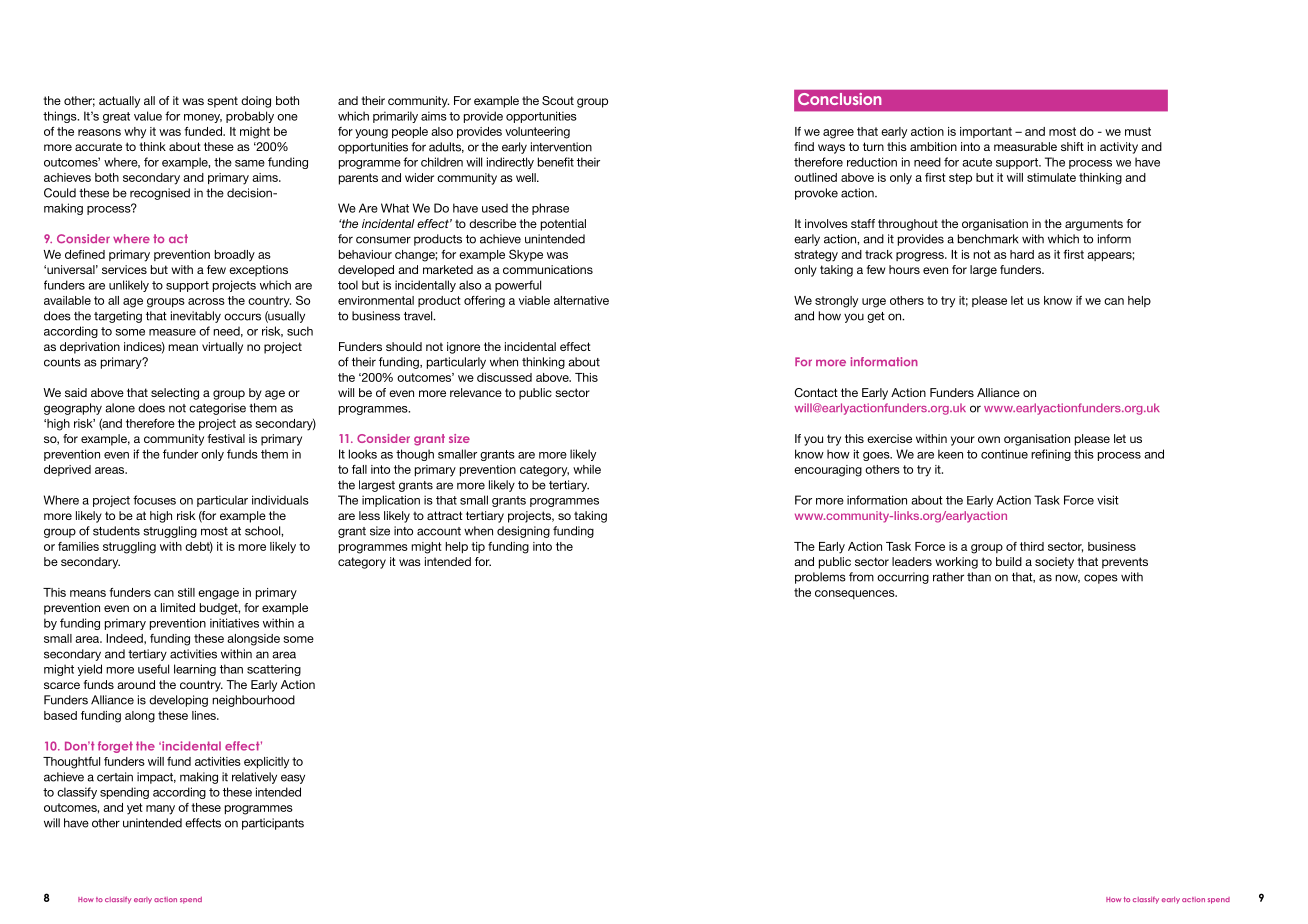  Describe the element at coordinates (537, 133) in the image. I see `volunteering` at that location.
